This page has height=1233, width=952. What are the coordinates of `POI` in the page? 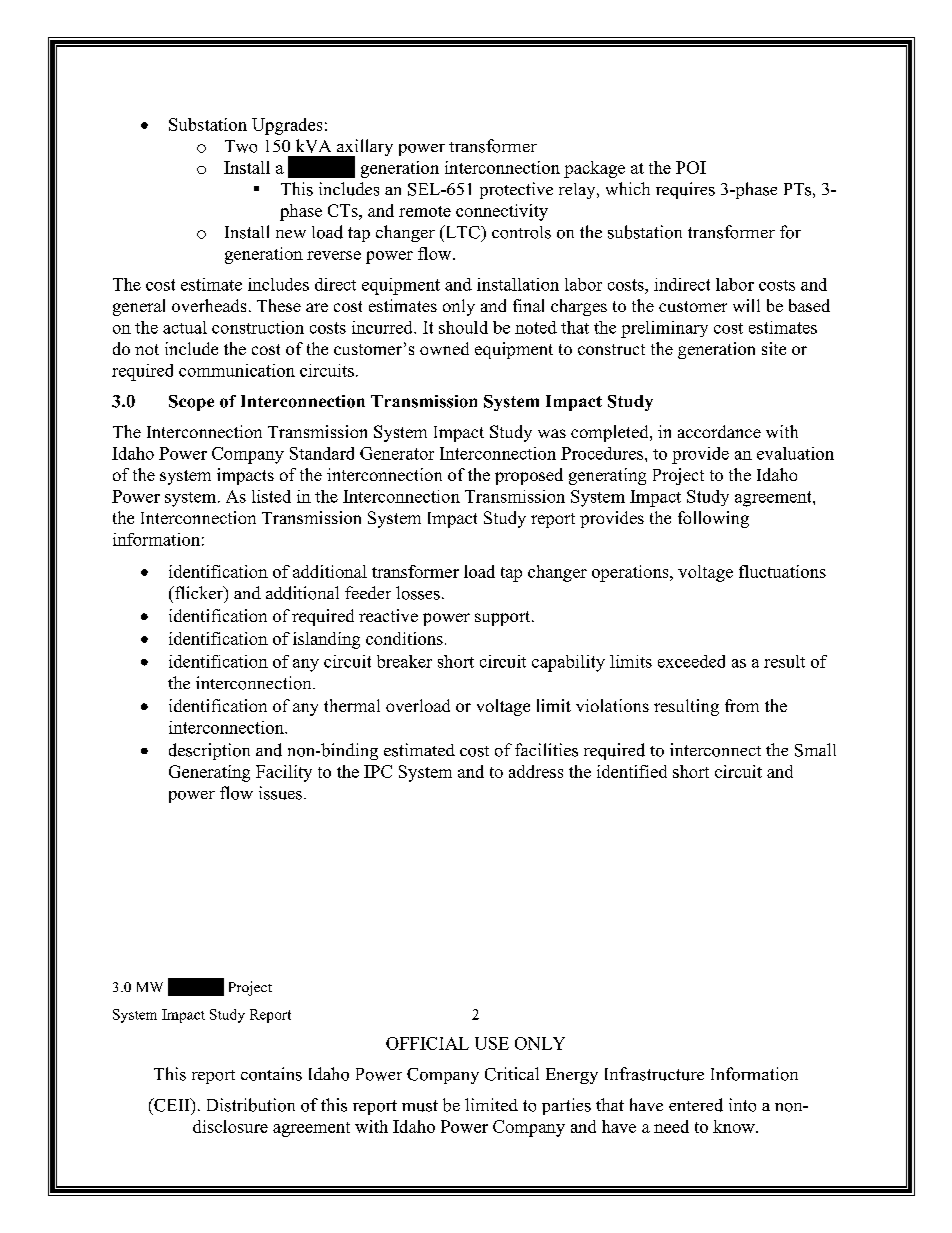 It's located at (691, 167).
